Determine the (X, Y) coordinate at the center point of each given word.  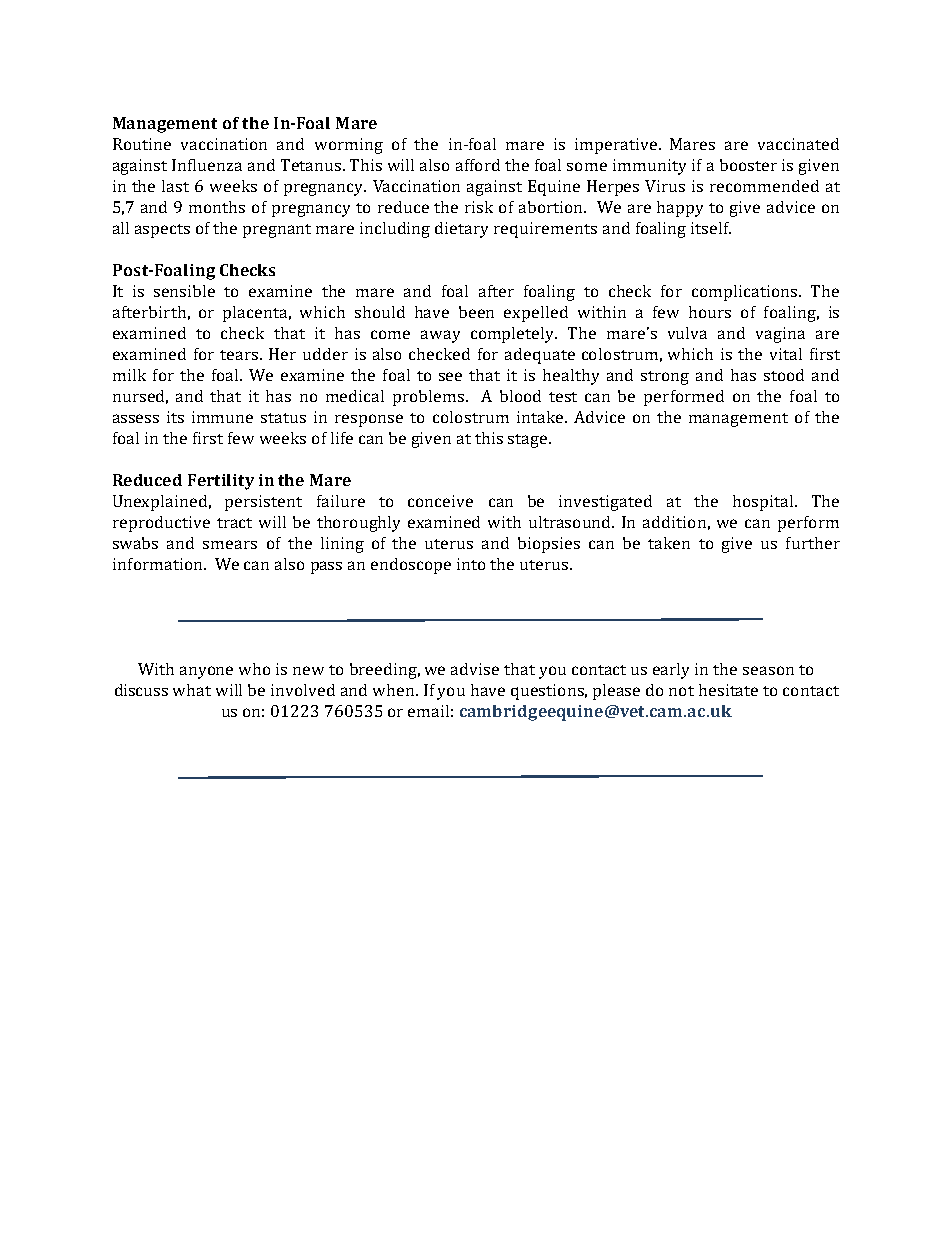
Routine (142, 144)
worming (349, 146)
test (563, 397)
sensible (184, 291)
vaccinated (798, 144)
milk (129, 375)
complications (746, 293)
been (476, 312)
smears (230, 544)
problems (428, 398)
